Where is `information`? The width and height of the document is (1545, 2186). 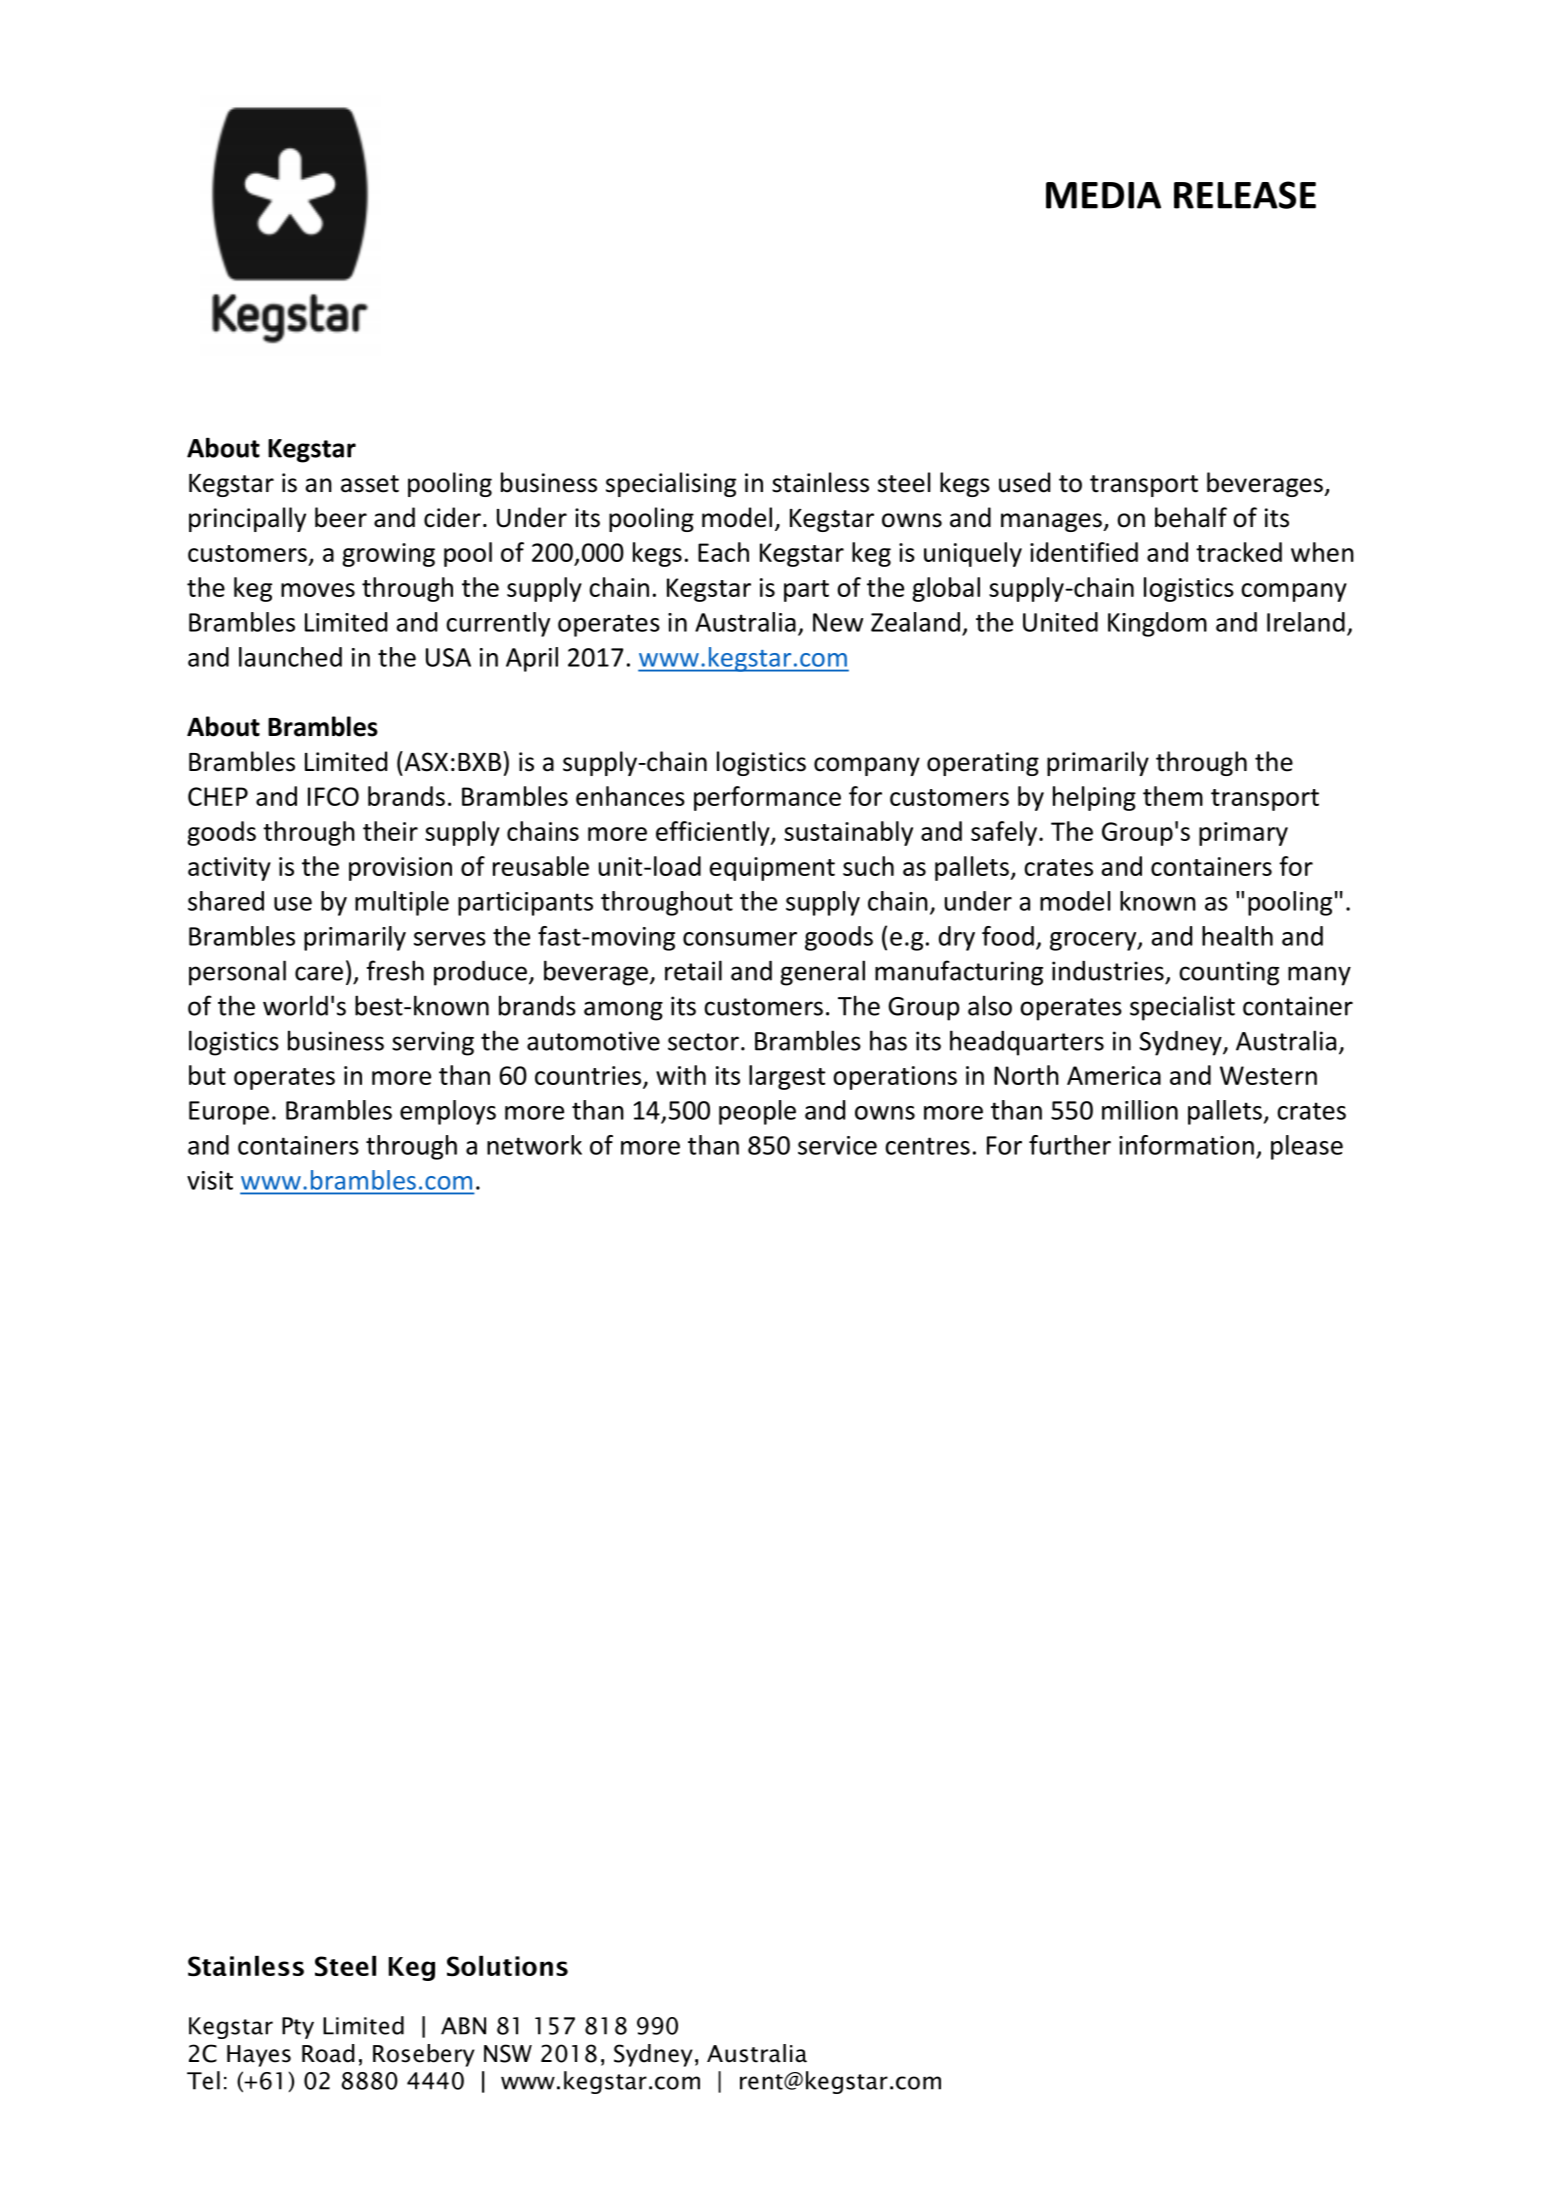 information is located at coordinates (1186, 1145).
